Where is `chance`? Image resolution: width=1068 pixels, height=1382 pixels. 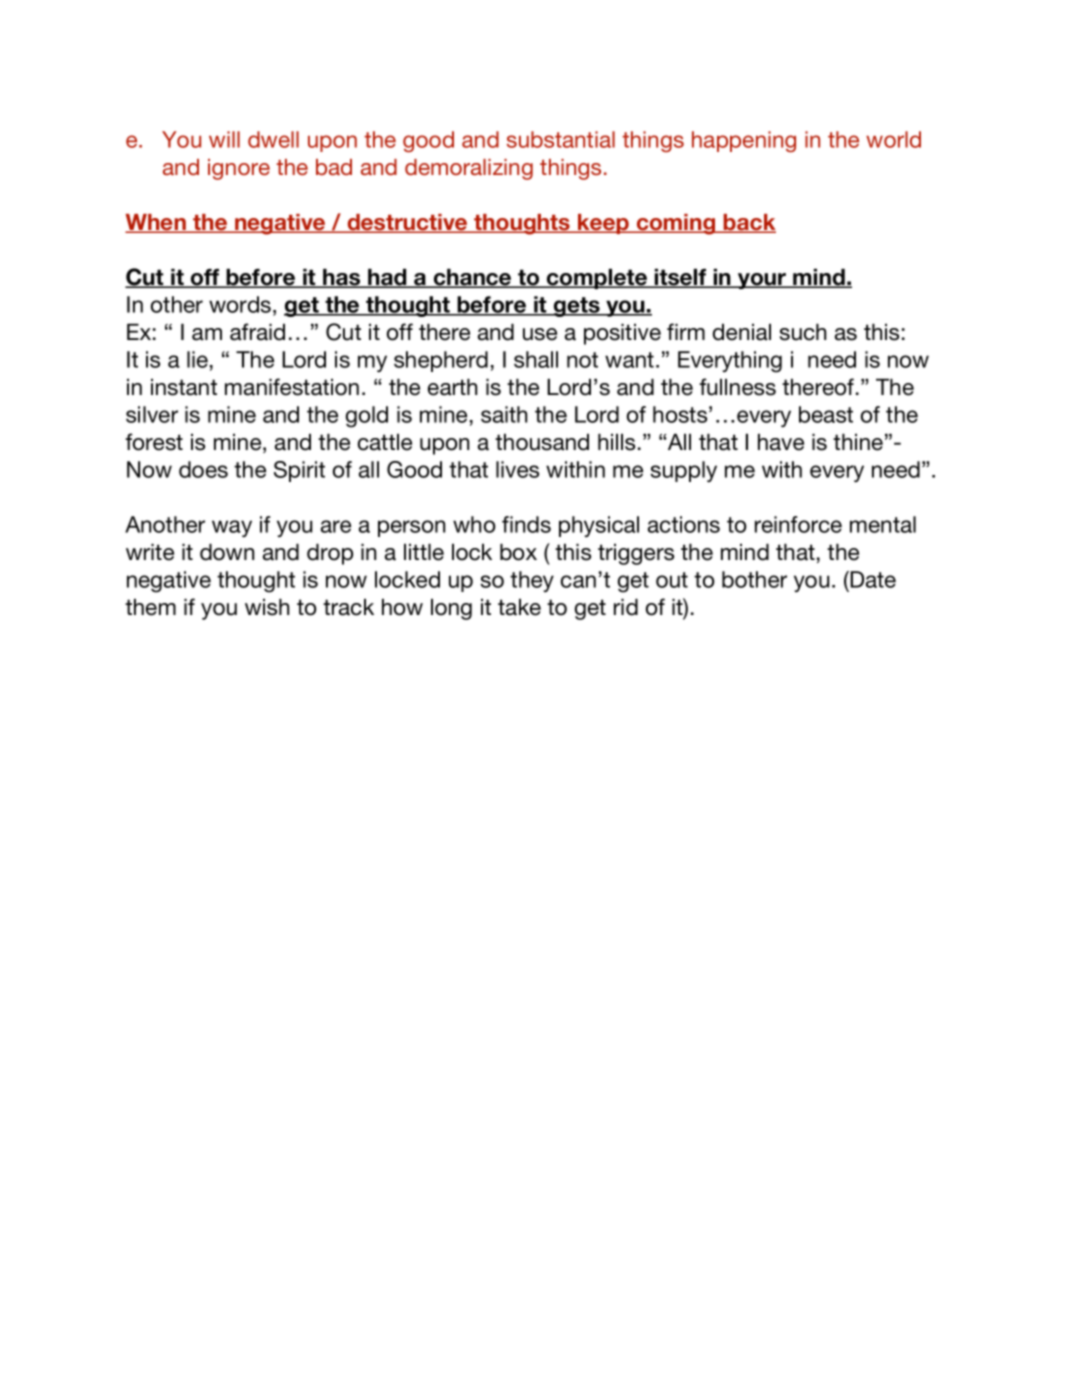
chance is located at coordinates (472, 278).
